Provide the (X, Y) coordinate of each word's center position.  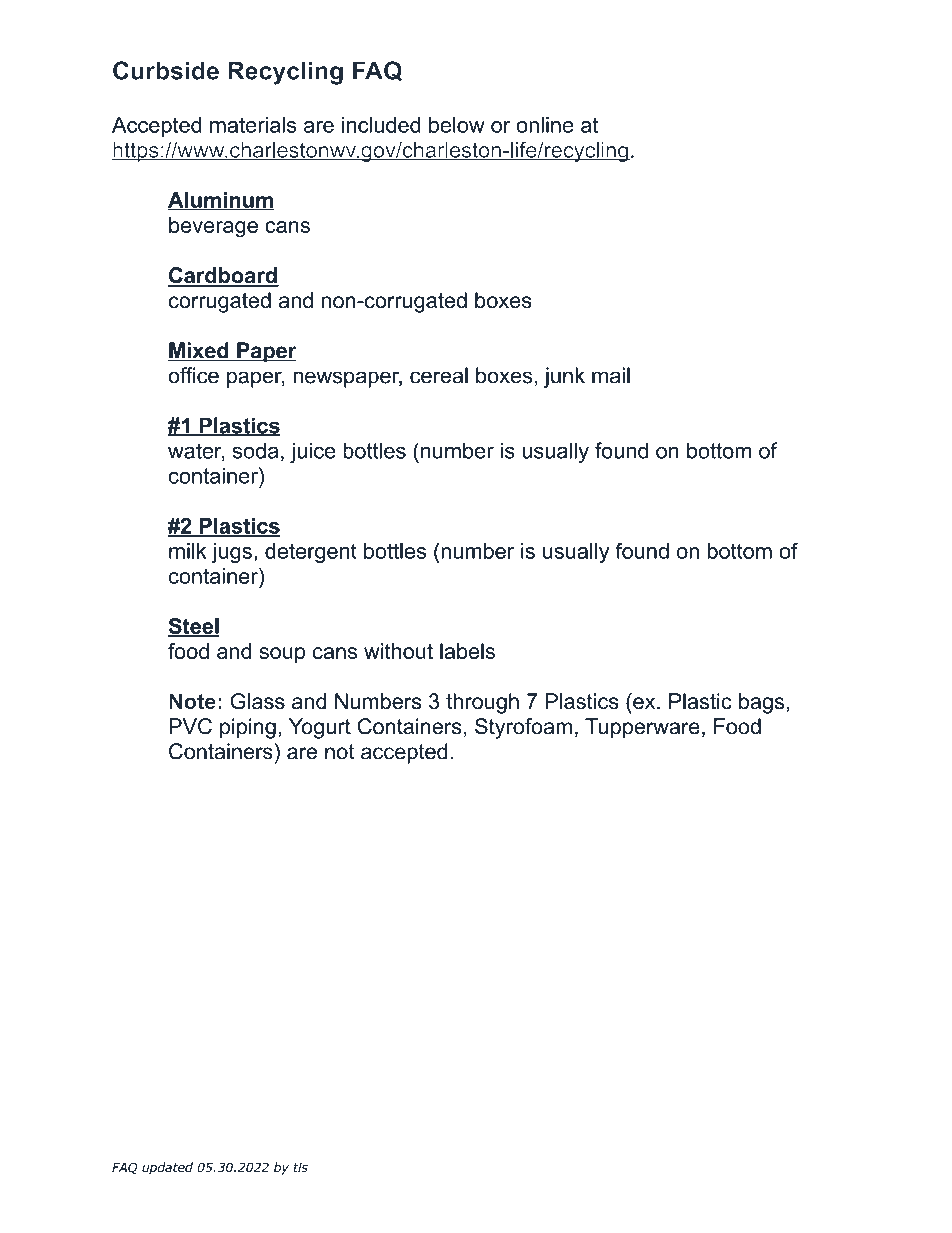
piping (248, 728)
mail (611, 375)
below (457, 124)
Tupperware (642, 728)
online (545, 124)
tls (301, 1167)
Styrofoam (523, 728)
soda (255, 450)
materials (253, 124)
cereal (439, 375)
